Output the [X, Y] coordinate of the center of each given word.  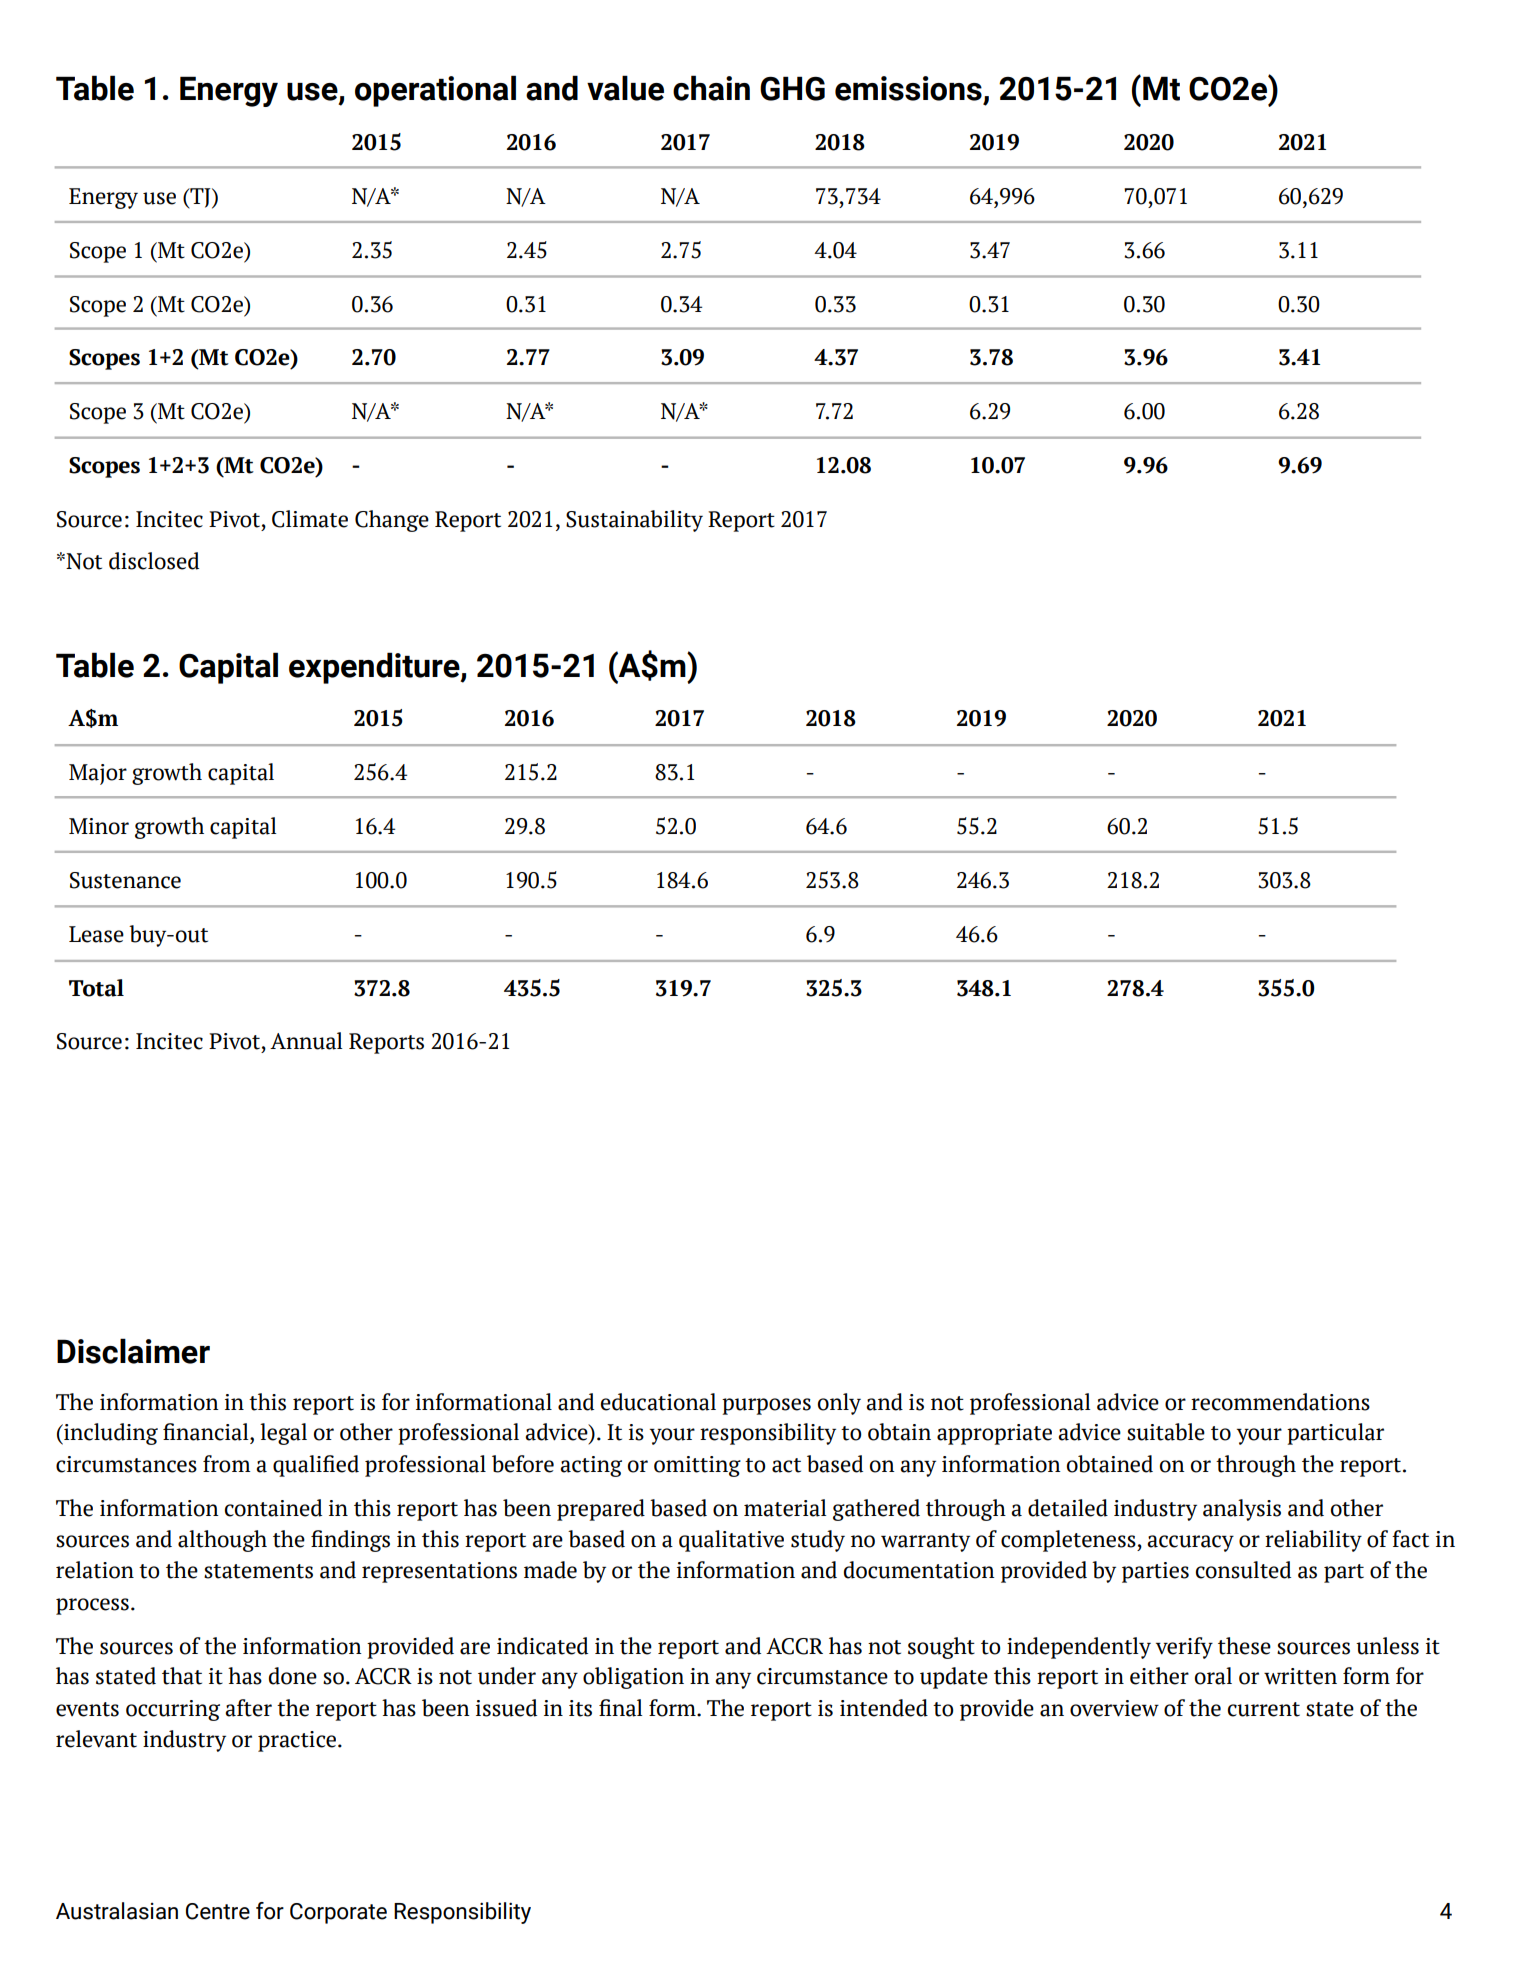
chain [711, 88]
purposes [766, 1406]
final [620, 1708]
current [1264, 1709]
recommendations [1280, 1402]
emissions [908, 88]
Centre [218, 1911]
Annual [306, 1041]
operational [435, 91]
